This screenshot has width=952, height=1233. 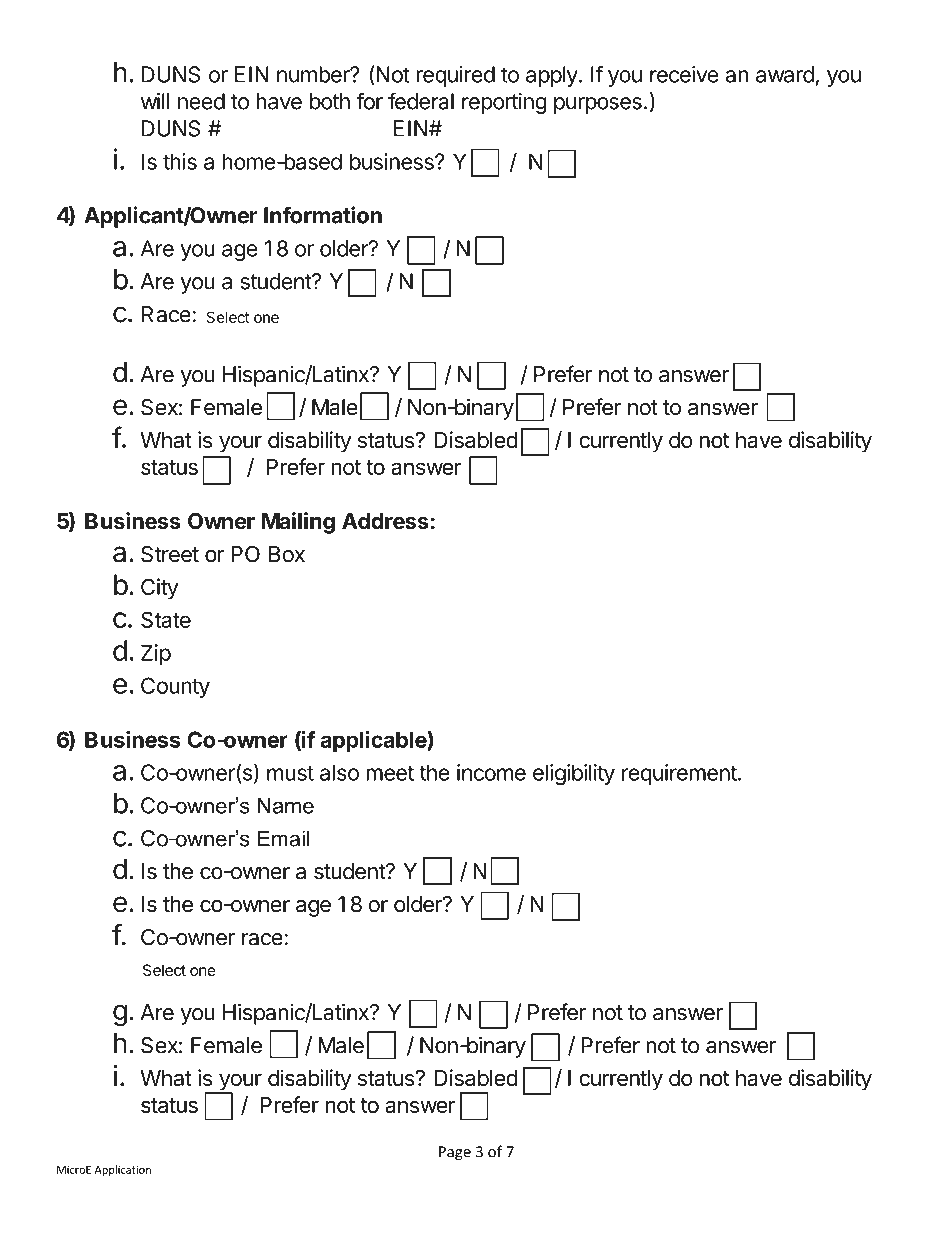 What do you see at coordinates (201, 101) in the screenshot?
I see `need` at bounding box center [201, 101].
